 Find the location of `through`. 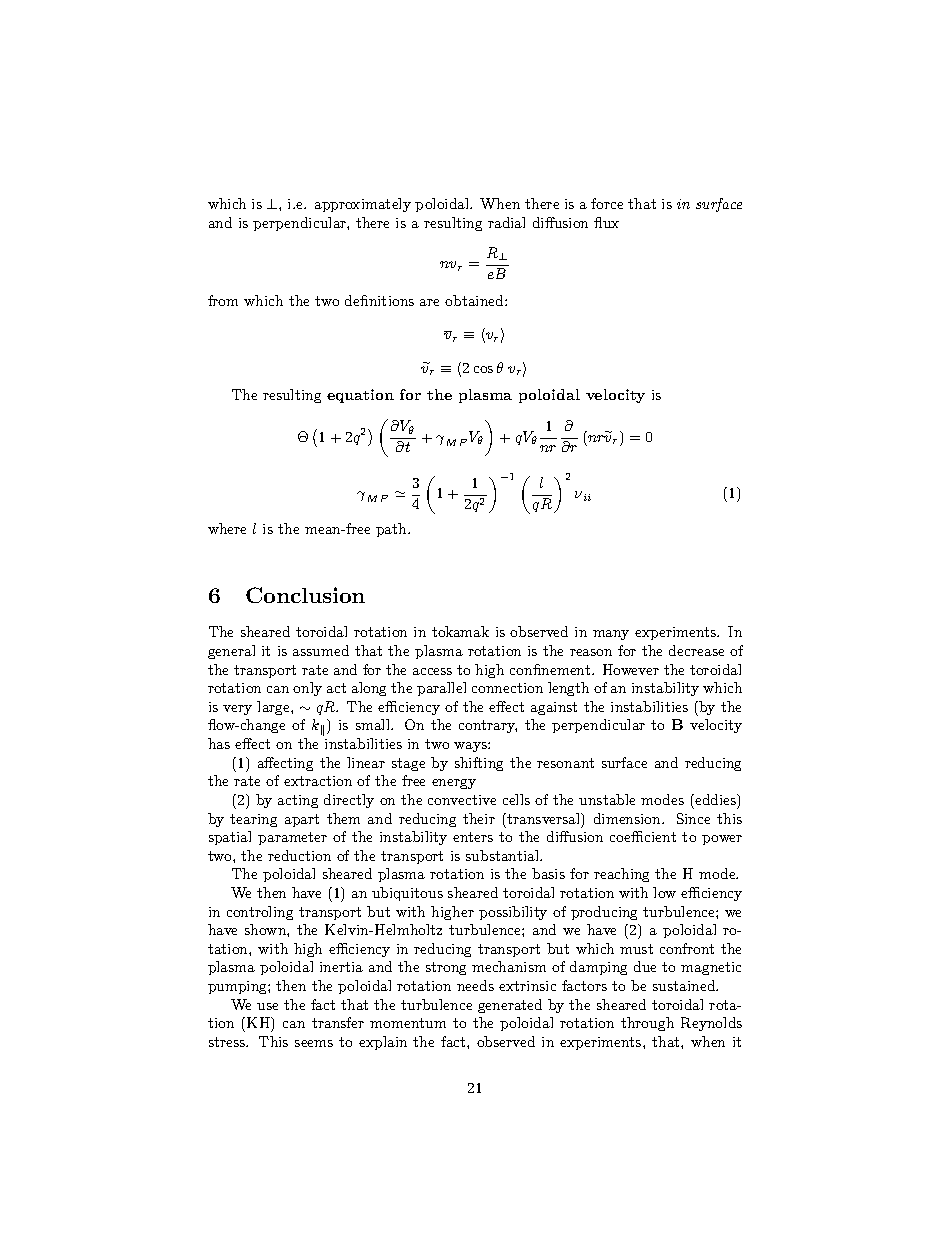

through is located at coordinates (647, 1024).
